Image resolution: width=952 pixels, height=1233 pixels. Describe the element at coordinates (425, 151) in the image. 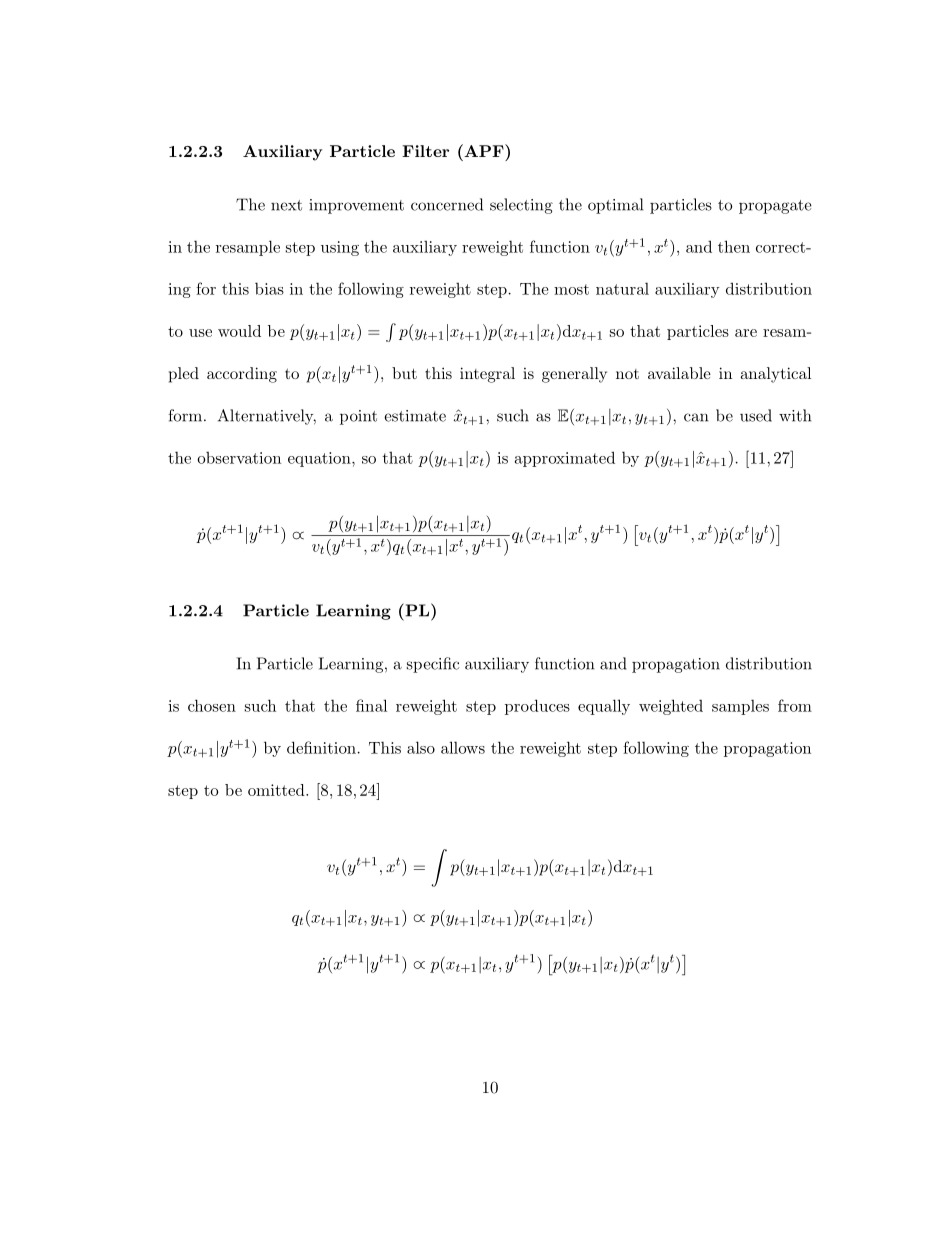

I see `Filter` at that location.
